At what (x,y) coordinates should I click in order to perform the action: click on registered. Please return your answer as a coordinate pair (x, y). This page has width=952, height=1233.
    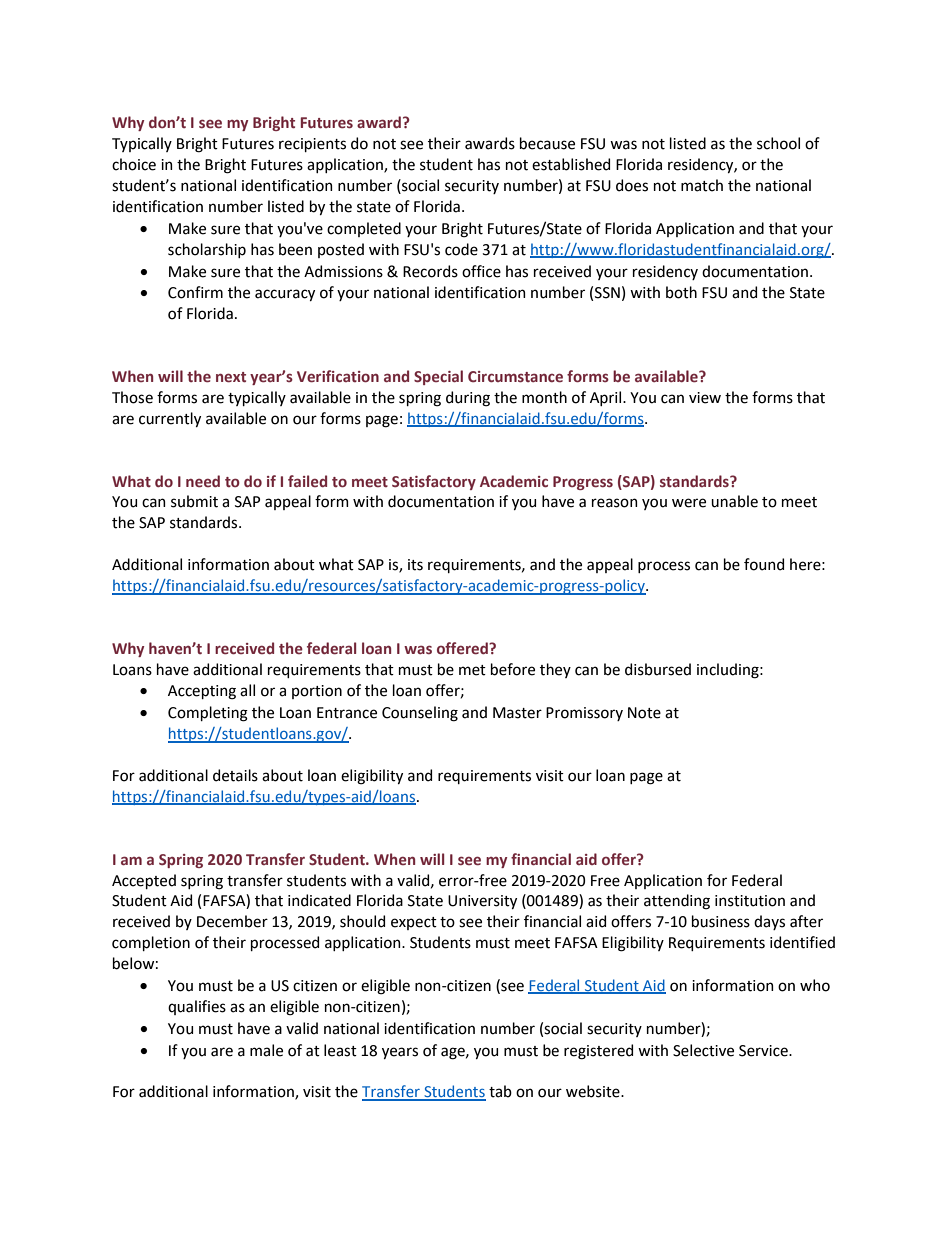
    Looking at the image, I should click on (598, 1052).
